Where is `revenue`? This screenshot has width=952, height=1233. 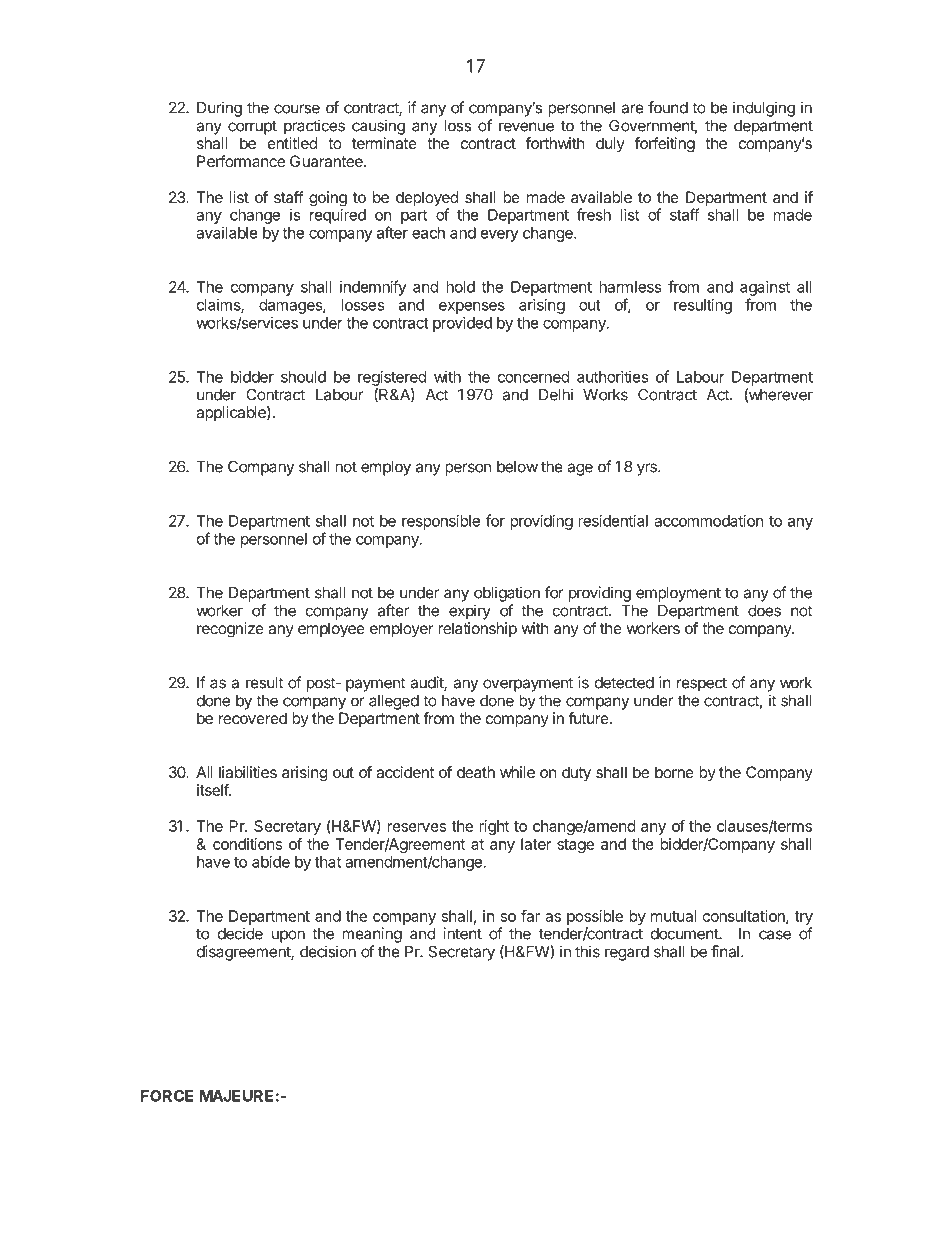 revenue is located at coordinates (526, 127).
